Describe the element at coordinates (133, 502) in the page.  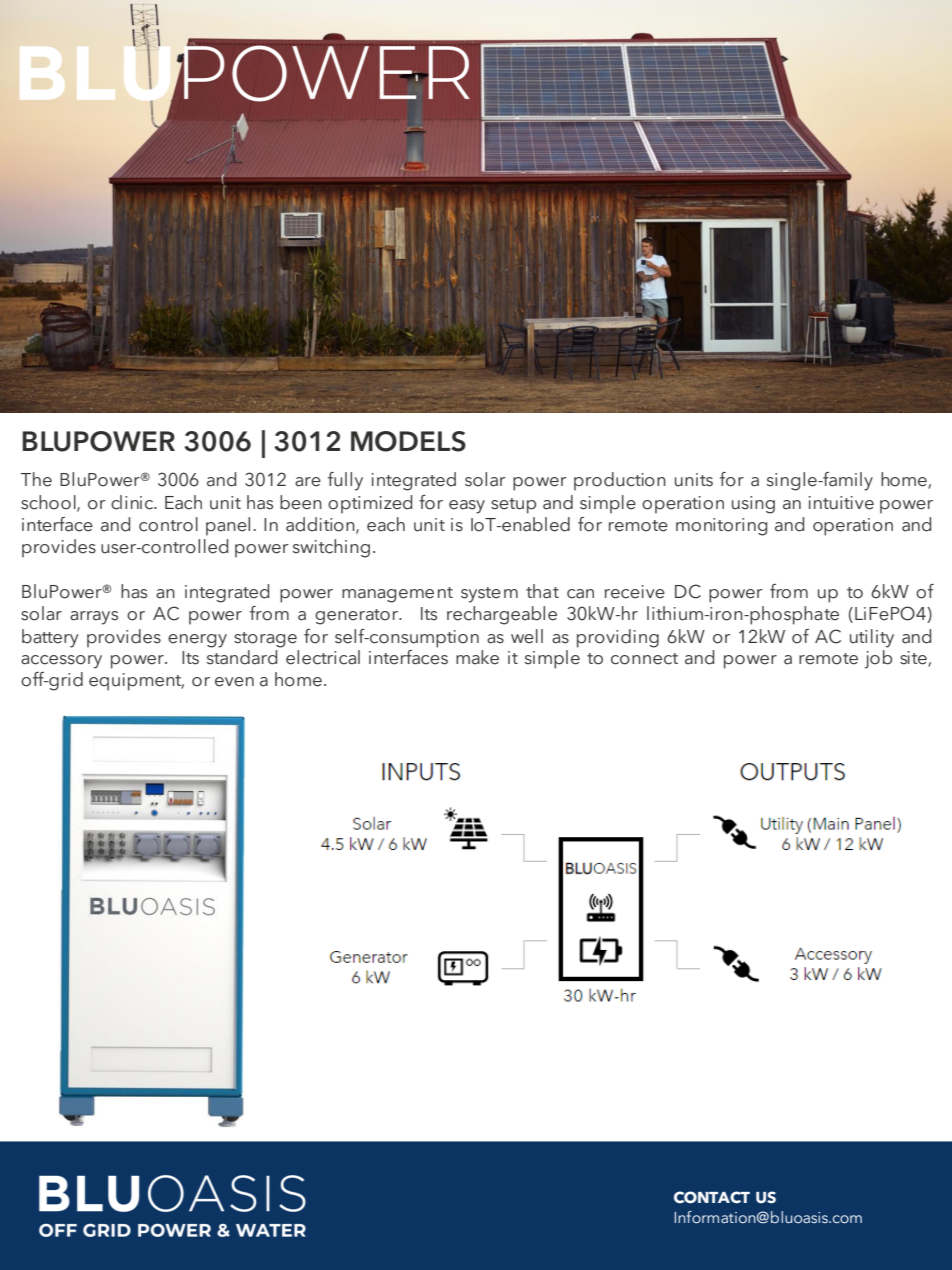
I see `clinic` at that location.
